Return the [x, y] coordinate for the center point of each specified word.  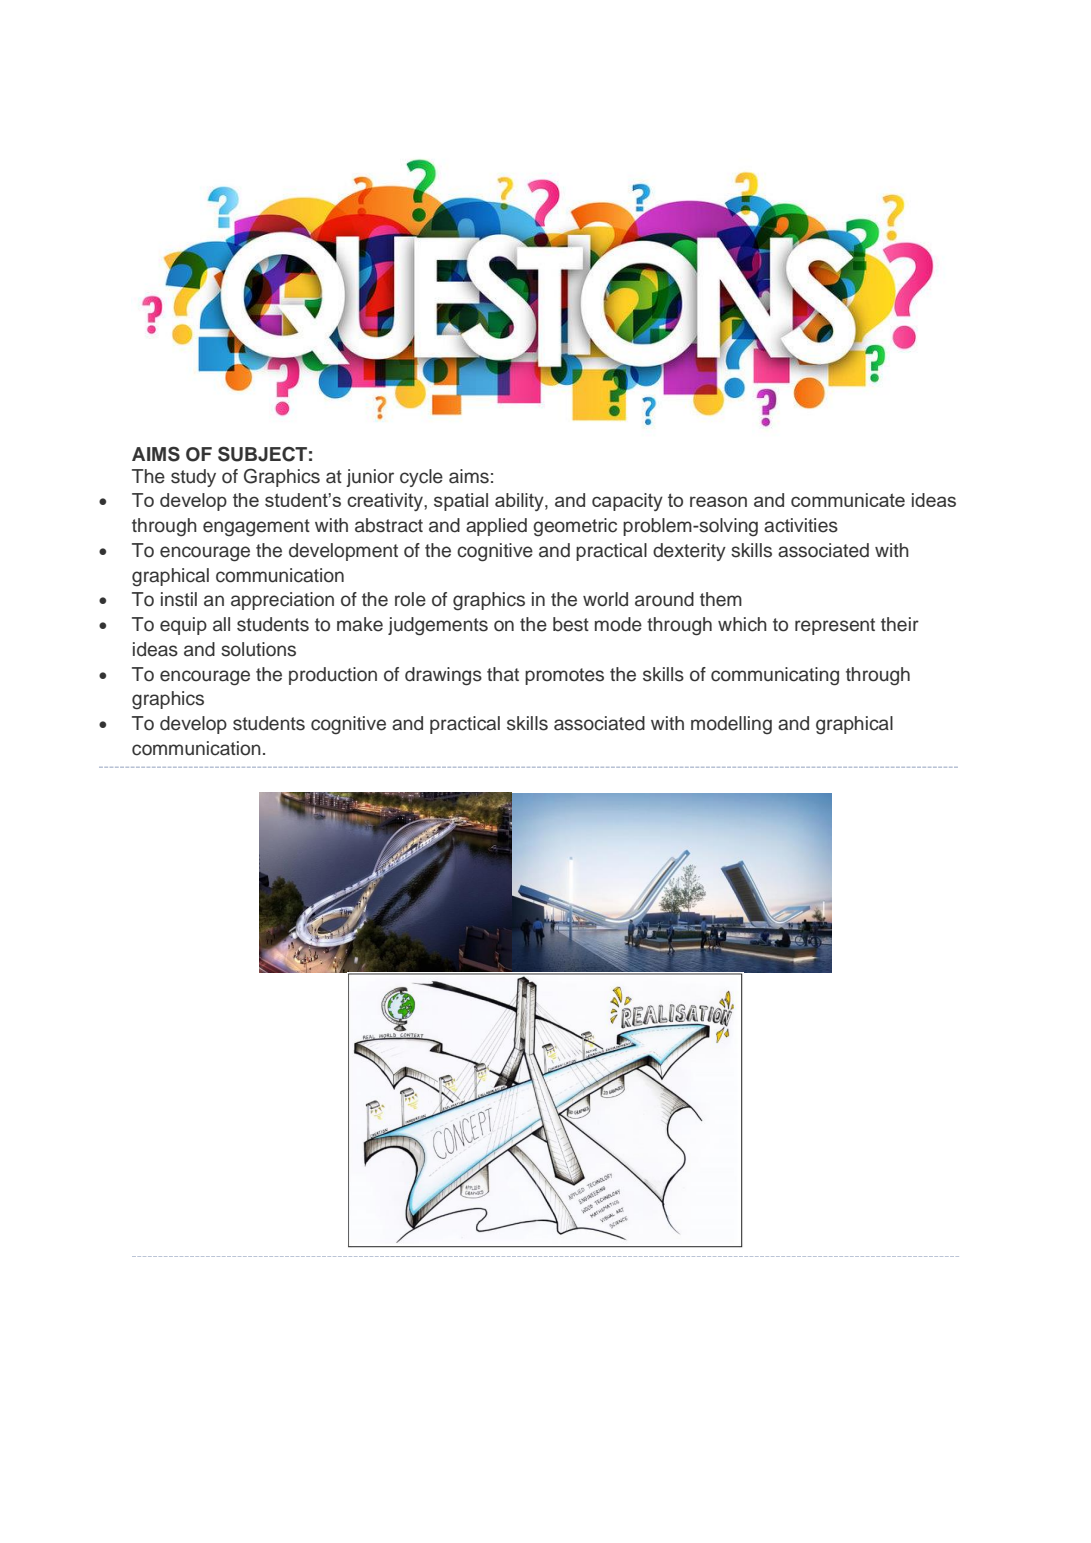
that [503, 674]
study [193, 478]
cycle [421, 478]
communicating [775, 676]
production [333, 676]
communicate [848, 500]
